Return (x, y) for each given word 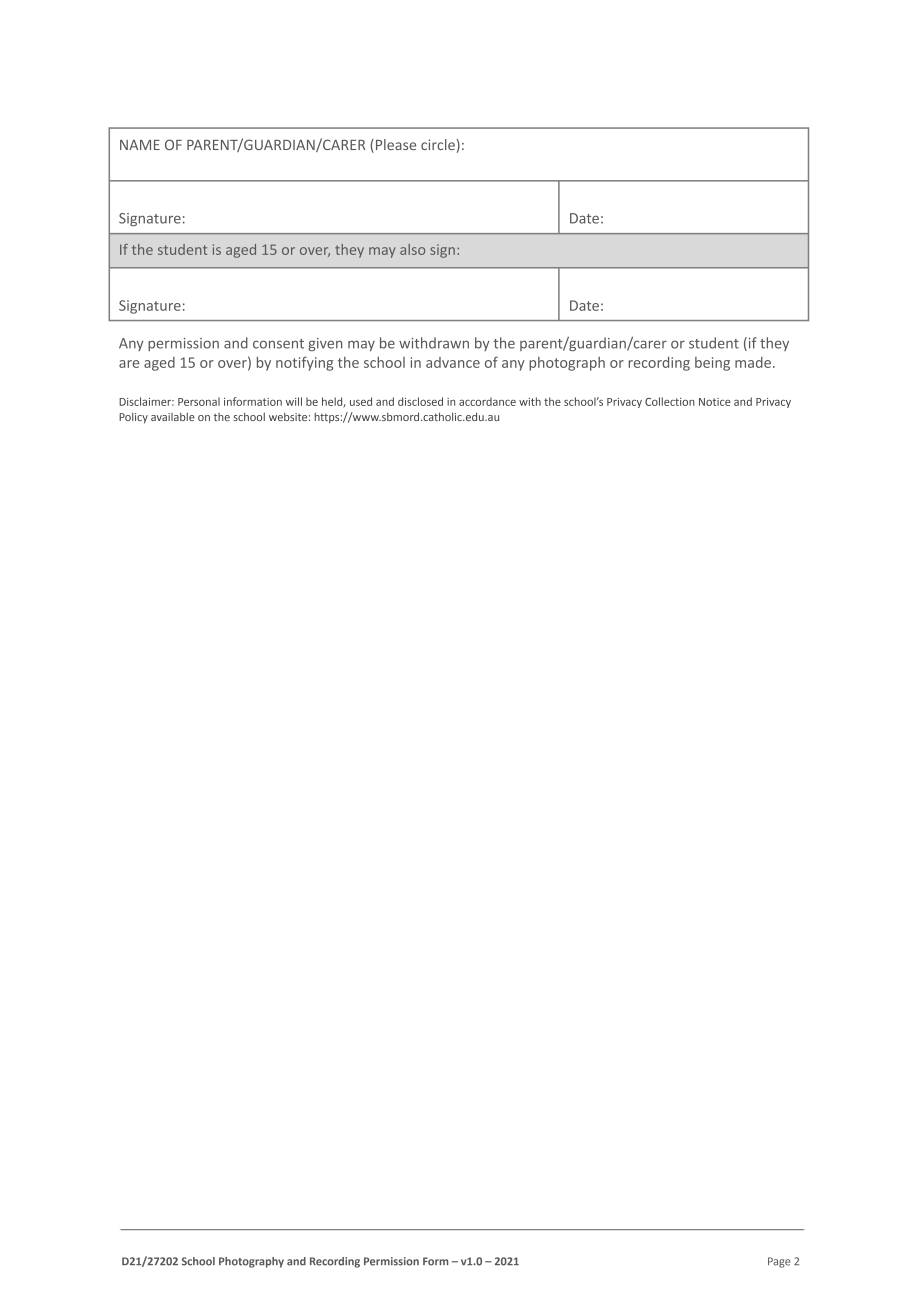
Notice (715, 402)
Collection (670, 401)
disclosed (420, 401)
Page (779, 1262)
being (712, 364)
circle (438, 144)
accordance (487, 401)
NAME (140, 145)
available (173, 416)
